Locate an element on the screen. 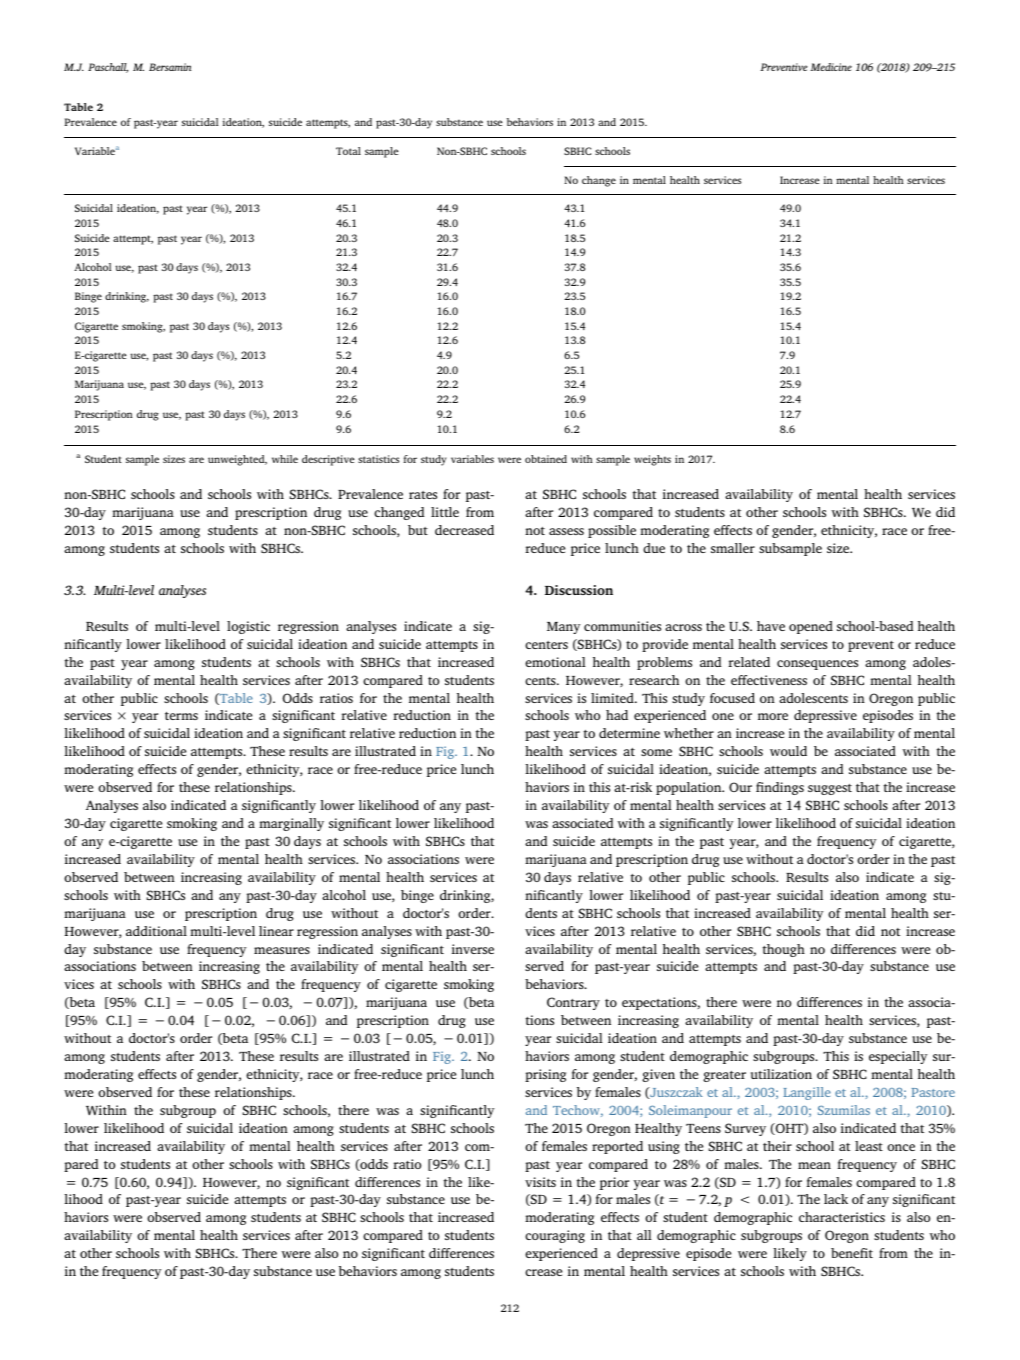  weights is located at coordinates (652, 460).
